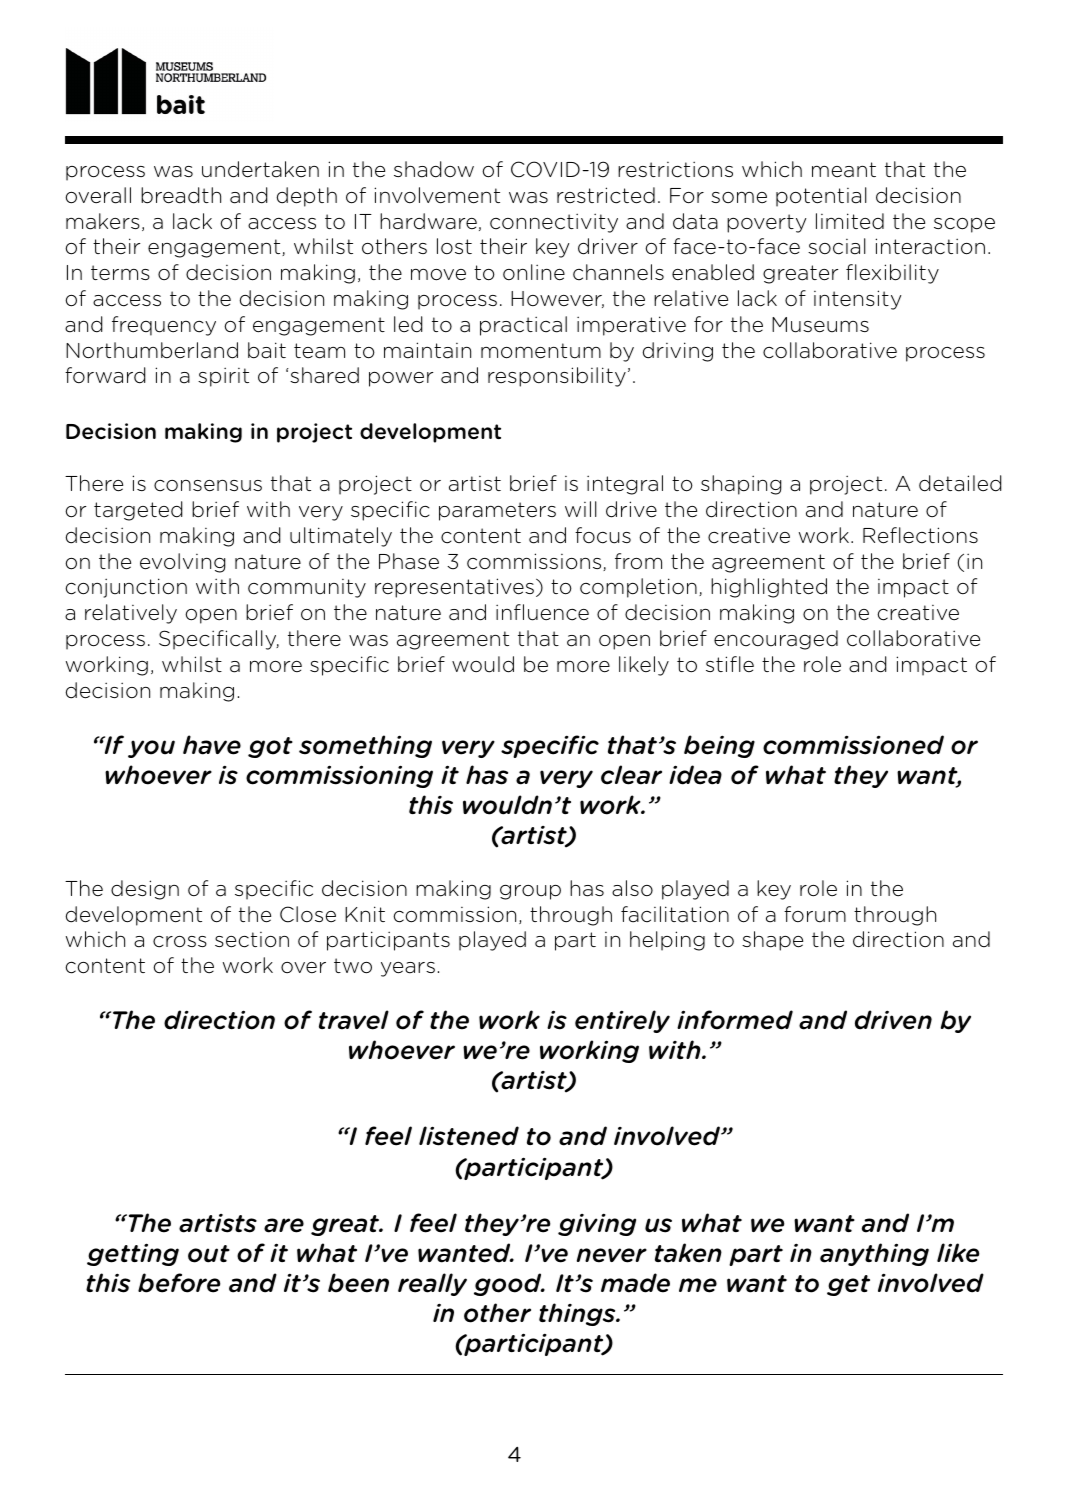 This screenshot has height=1510, width=1068. What do you see at coordinates (179, 1283) in the screenshot?
I see `before` at bounding box center [179, 1283].
